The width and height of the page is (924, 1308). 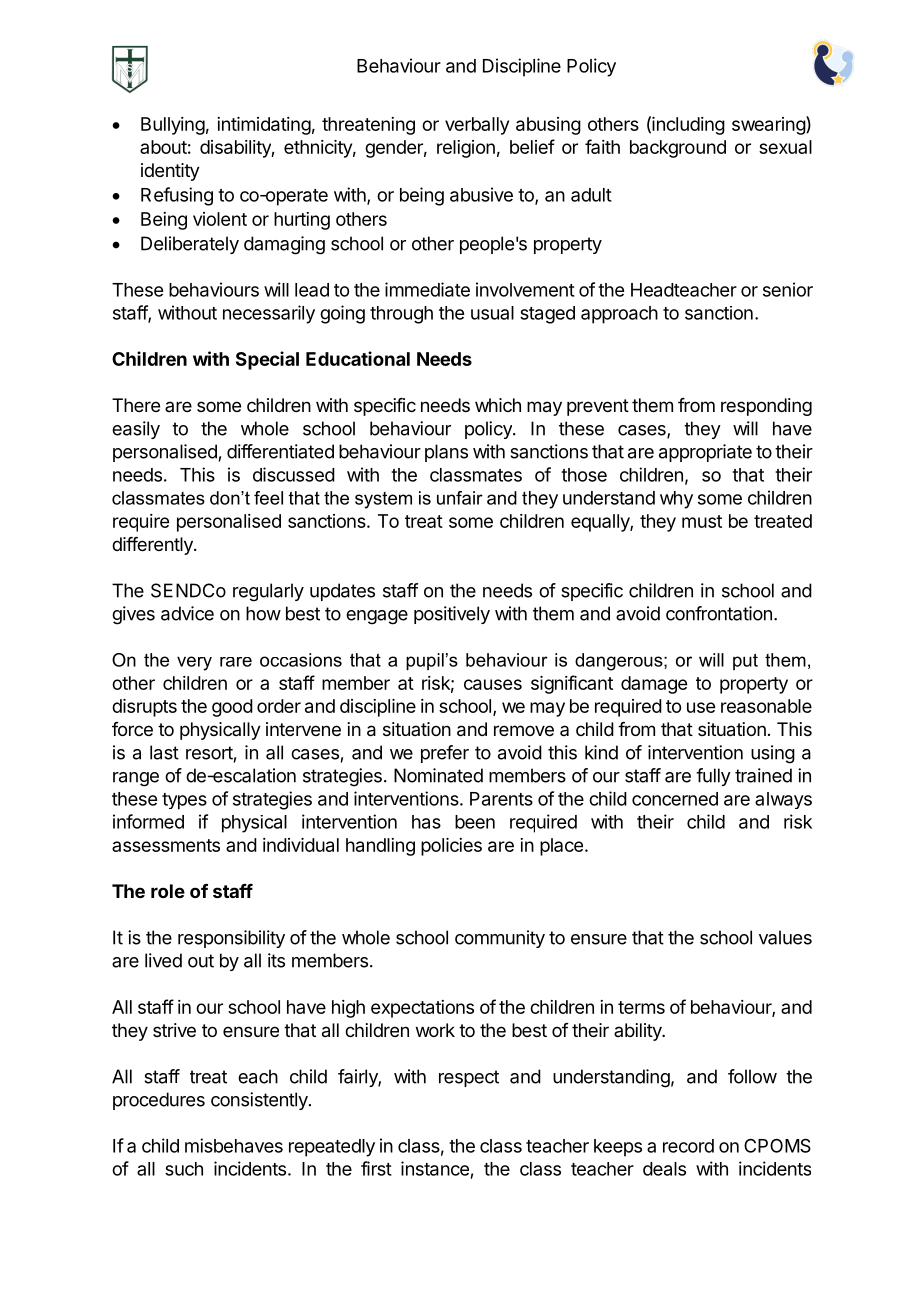 I want to click on resort, so click(x=209, y=753).
